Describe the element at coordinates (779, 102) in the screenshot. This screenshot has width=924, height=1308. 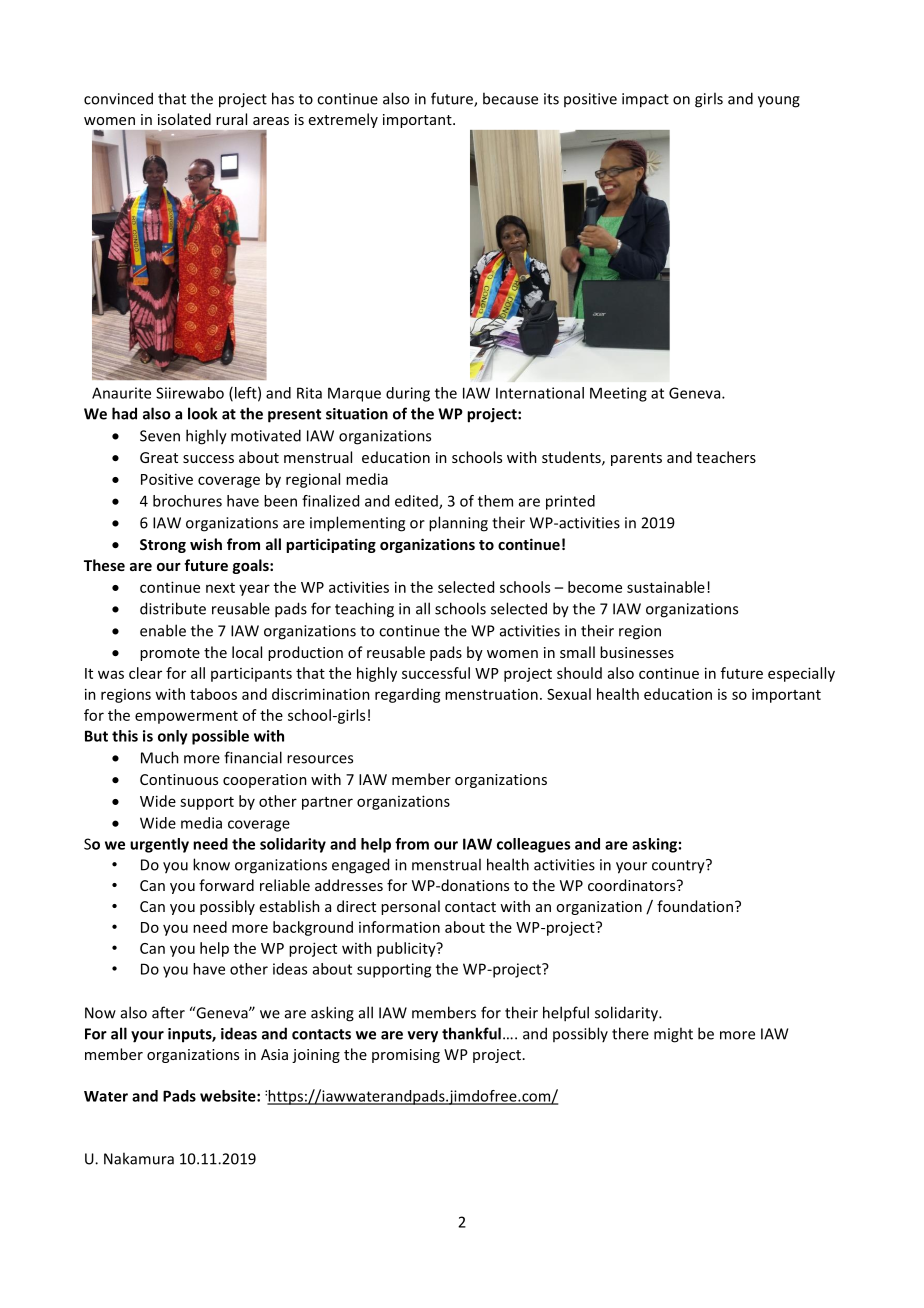
I see `young` at that location.
